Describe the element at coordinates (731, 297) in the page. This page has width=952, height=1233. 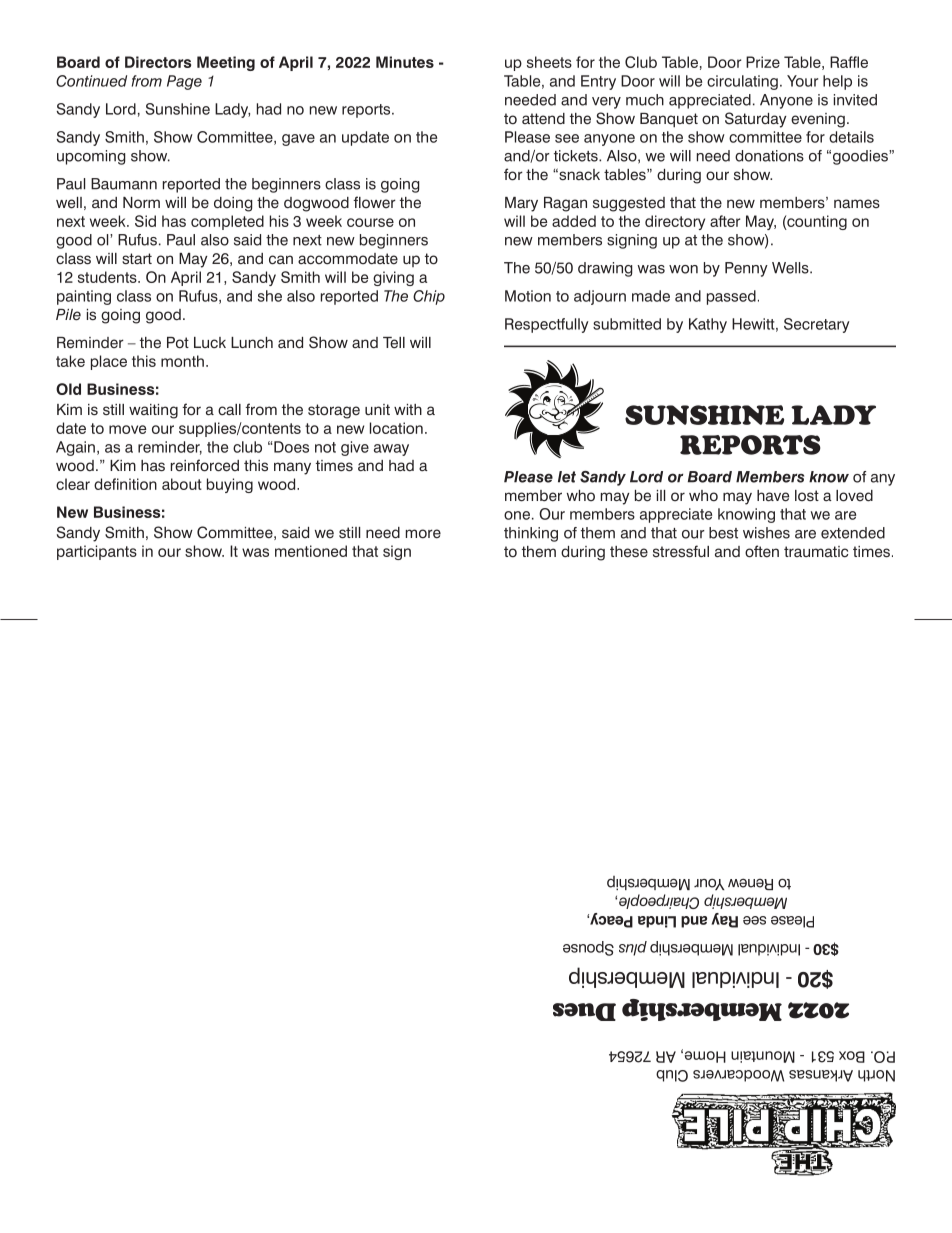
I see `passed` at that location.
